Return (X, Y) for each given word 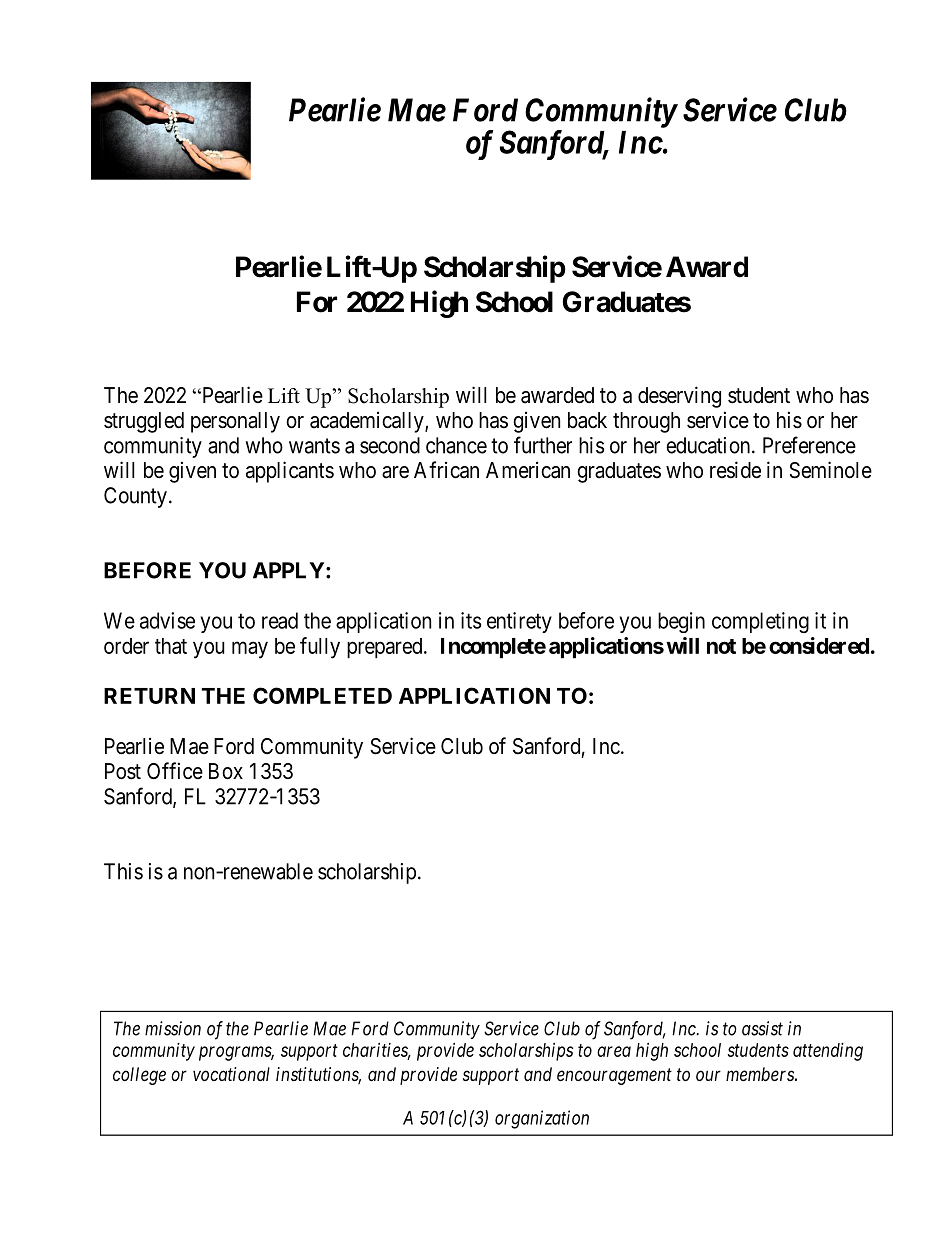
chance (456, 445)
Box (226, 771)
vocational (231, 1074)
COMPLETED (322, 695)
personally (235, 422)
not (721, 646)
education (709, 445)
